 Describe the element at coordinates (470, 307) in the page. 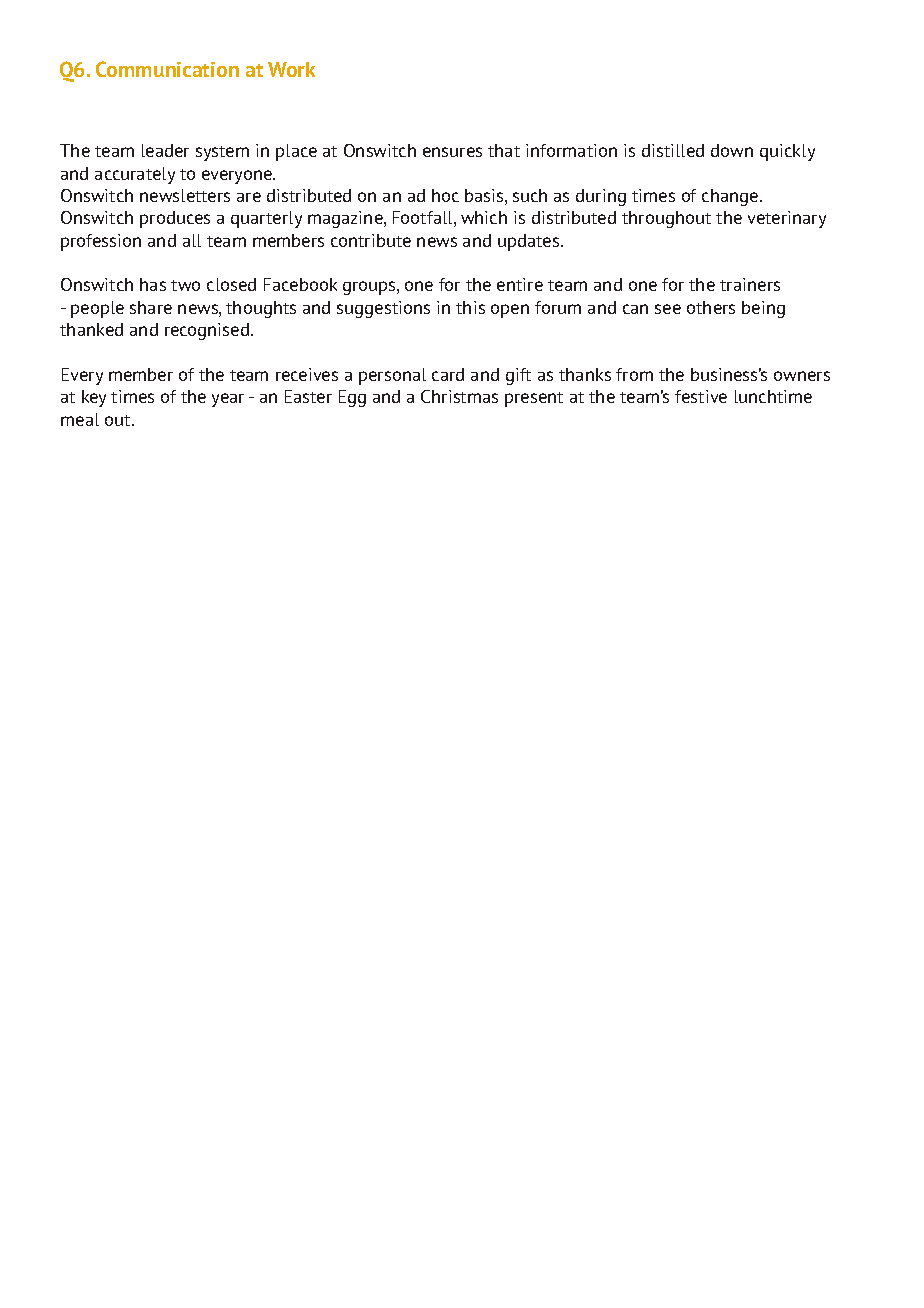

I see `this` at that location.
